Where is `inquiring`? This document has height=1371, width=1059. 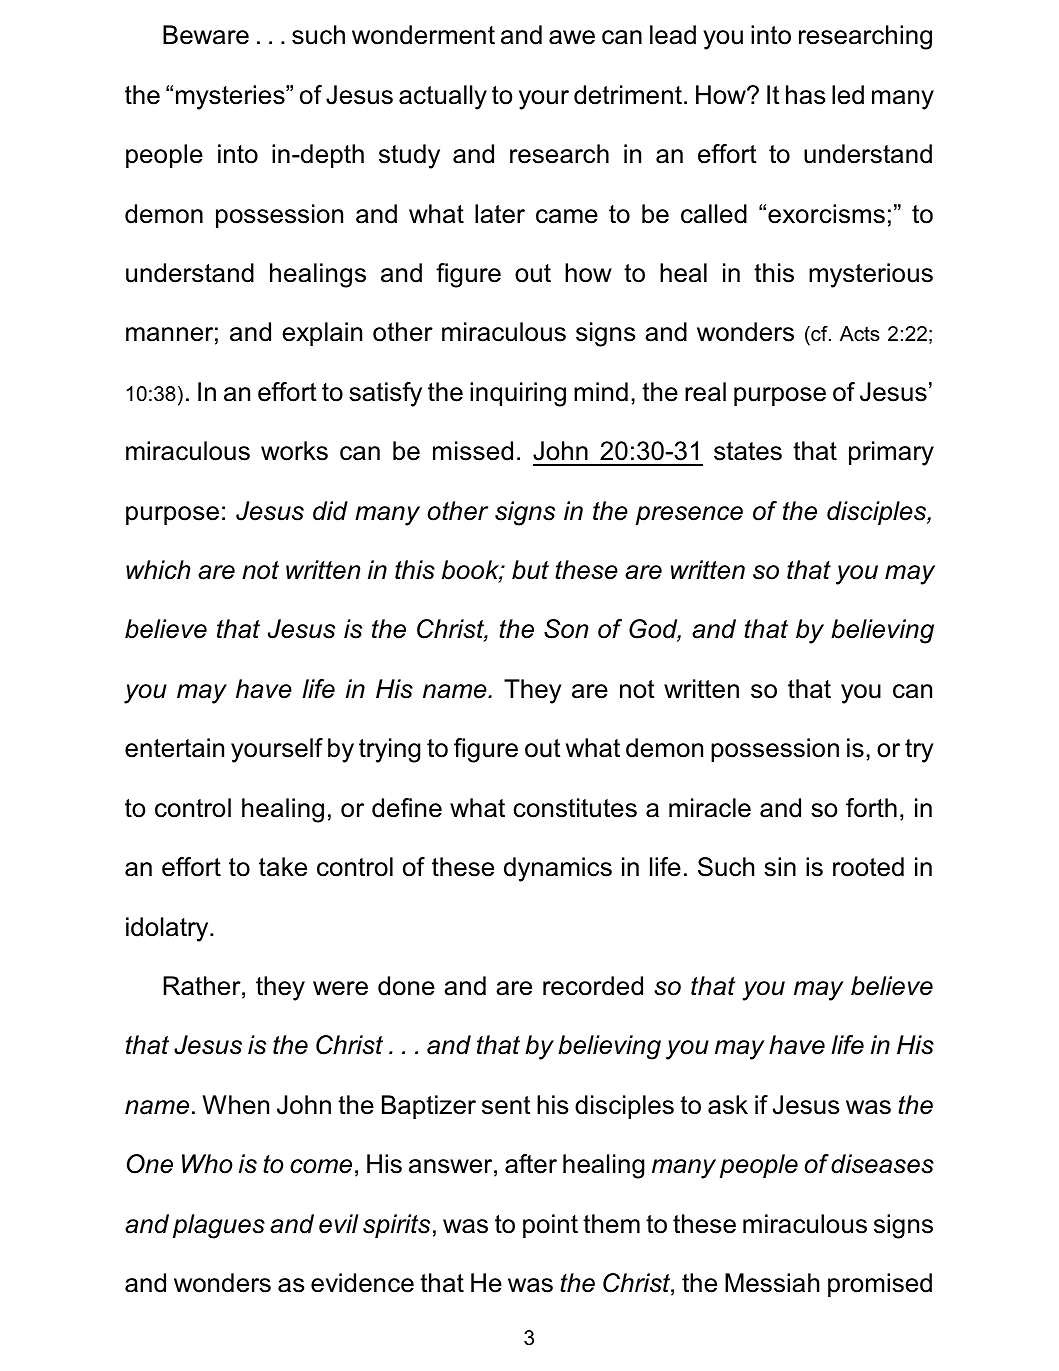 inquiring is located at coordinates (518, 394).
